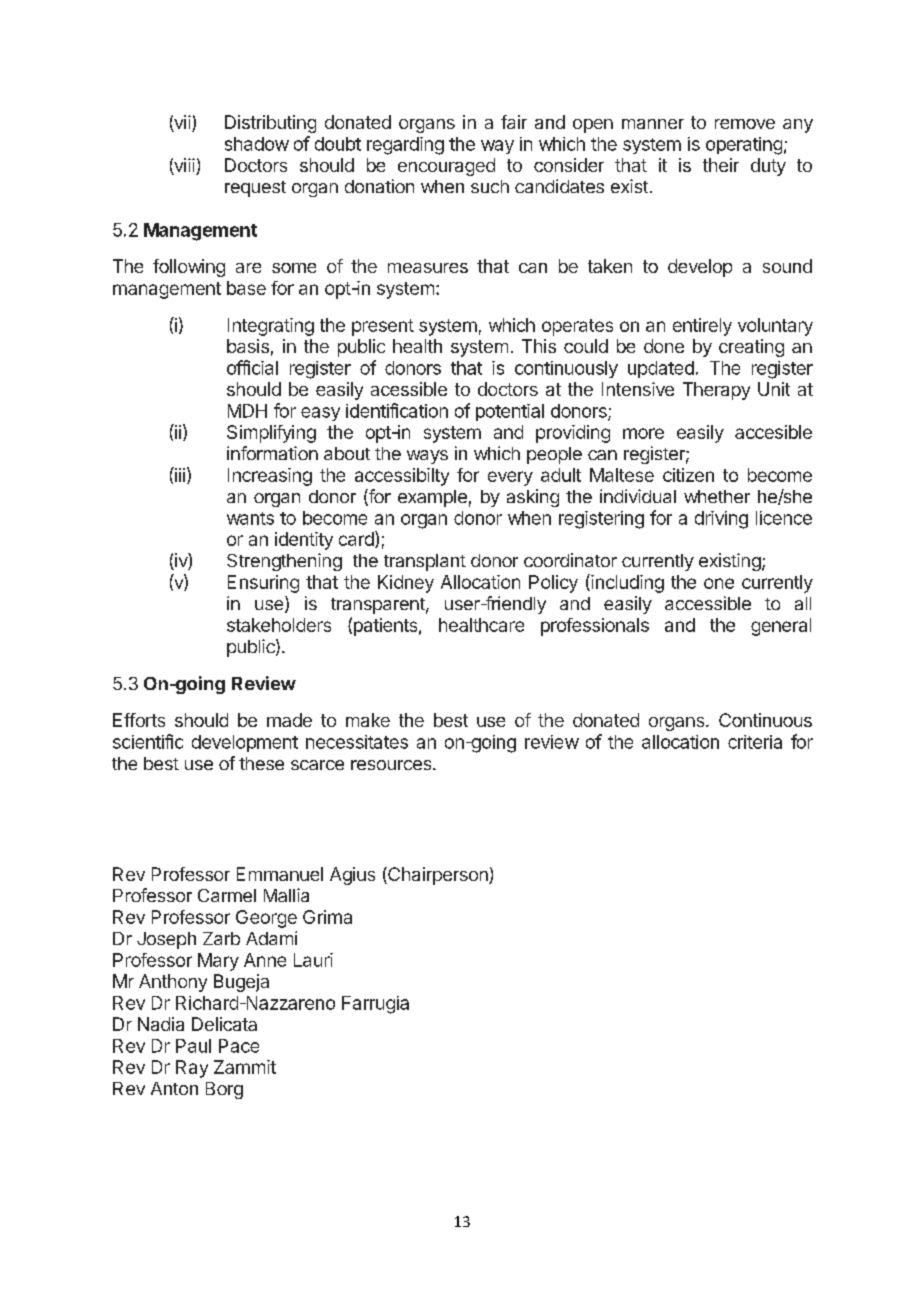 The image size is (924, 1308). I want to click on criteria, so click(755, 742).
